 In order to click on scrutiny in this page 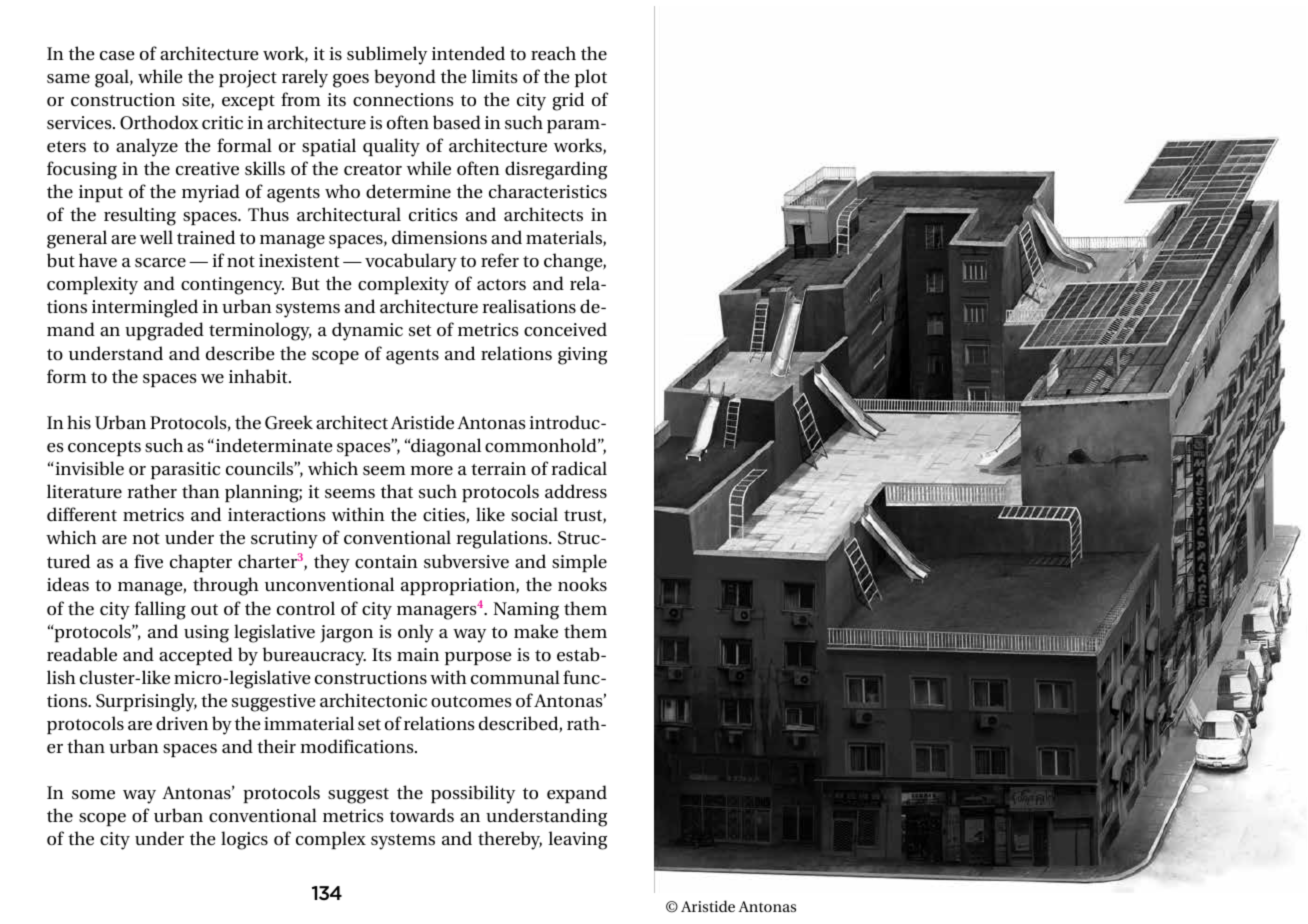, I will do `click(284, 540)`.
